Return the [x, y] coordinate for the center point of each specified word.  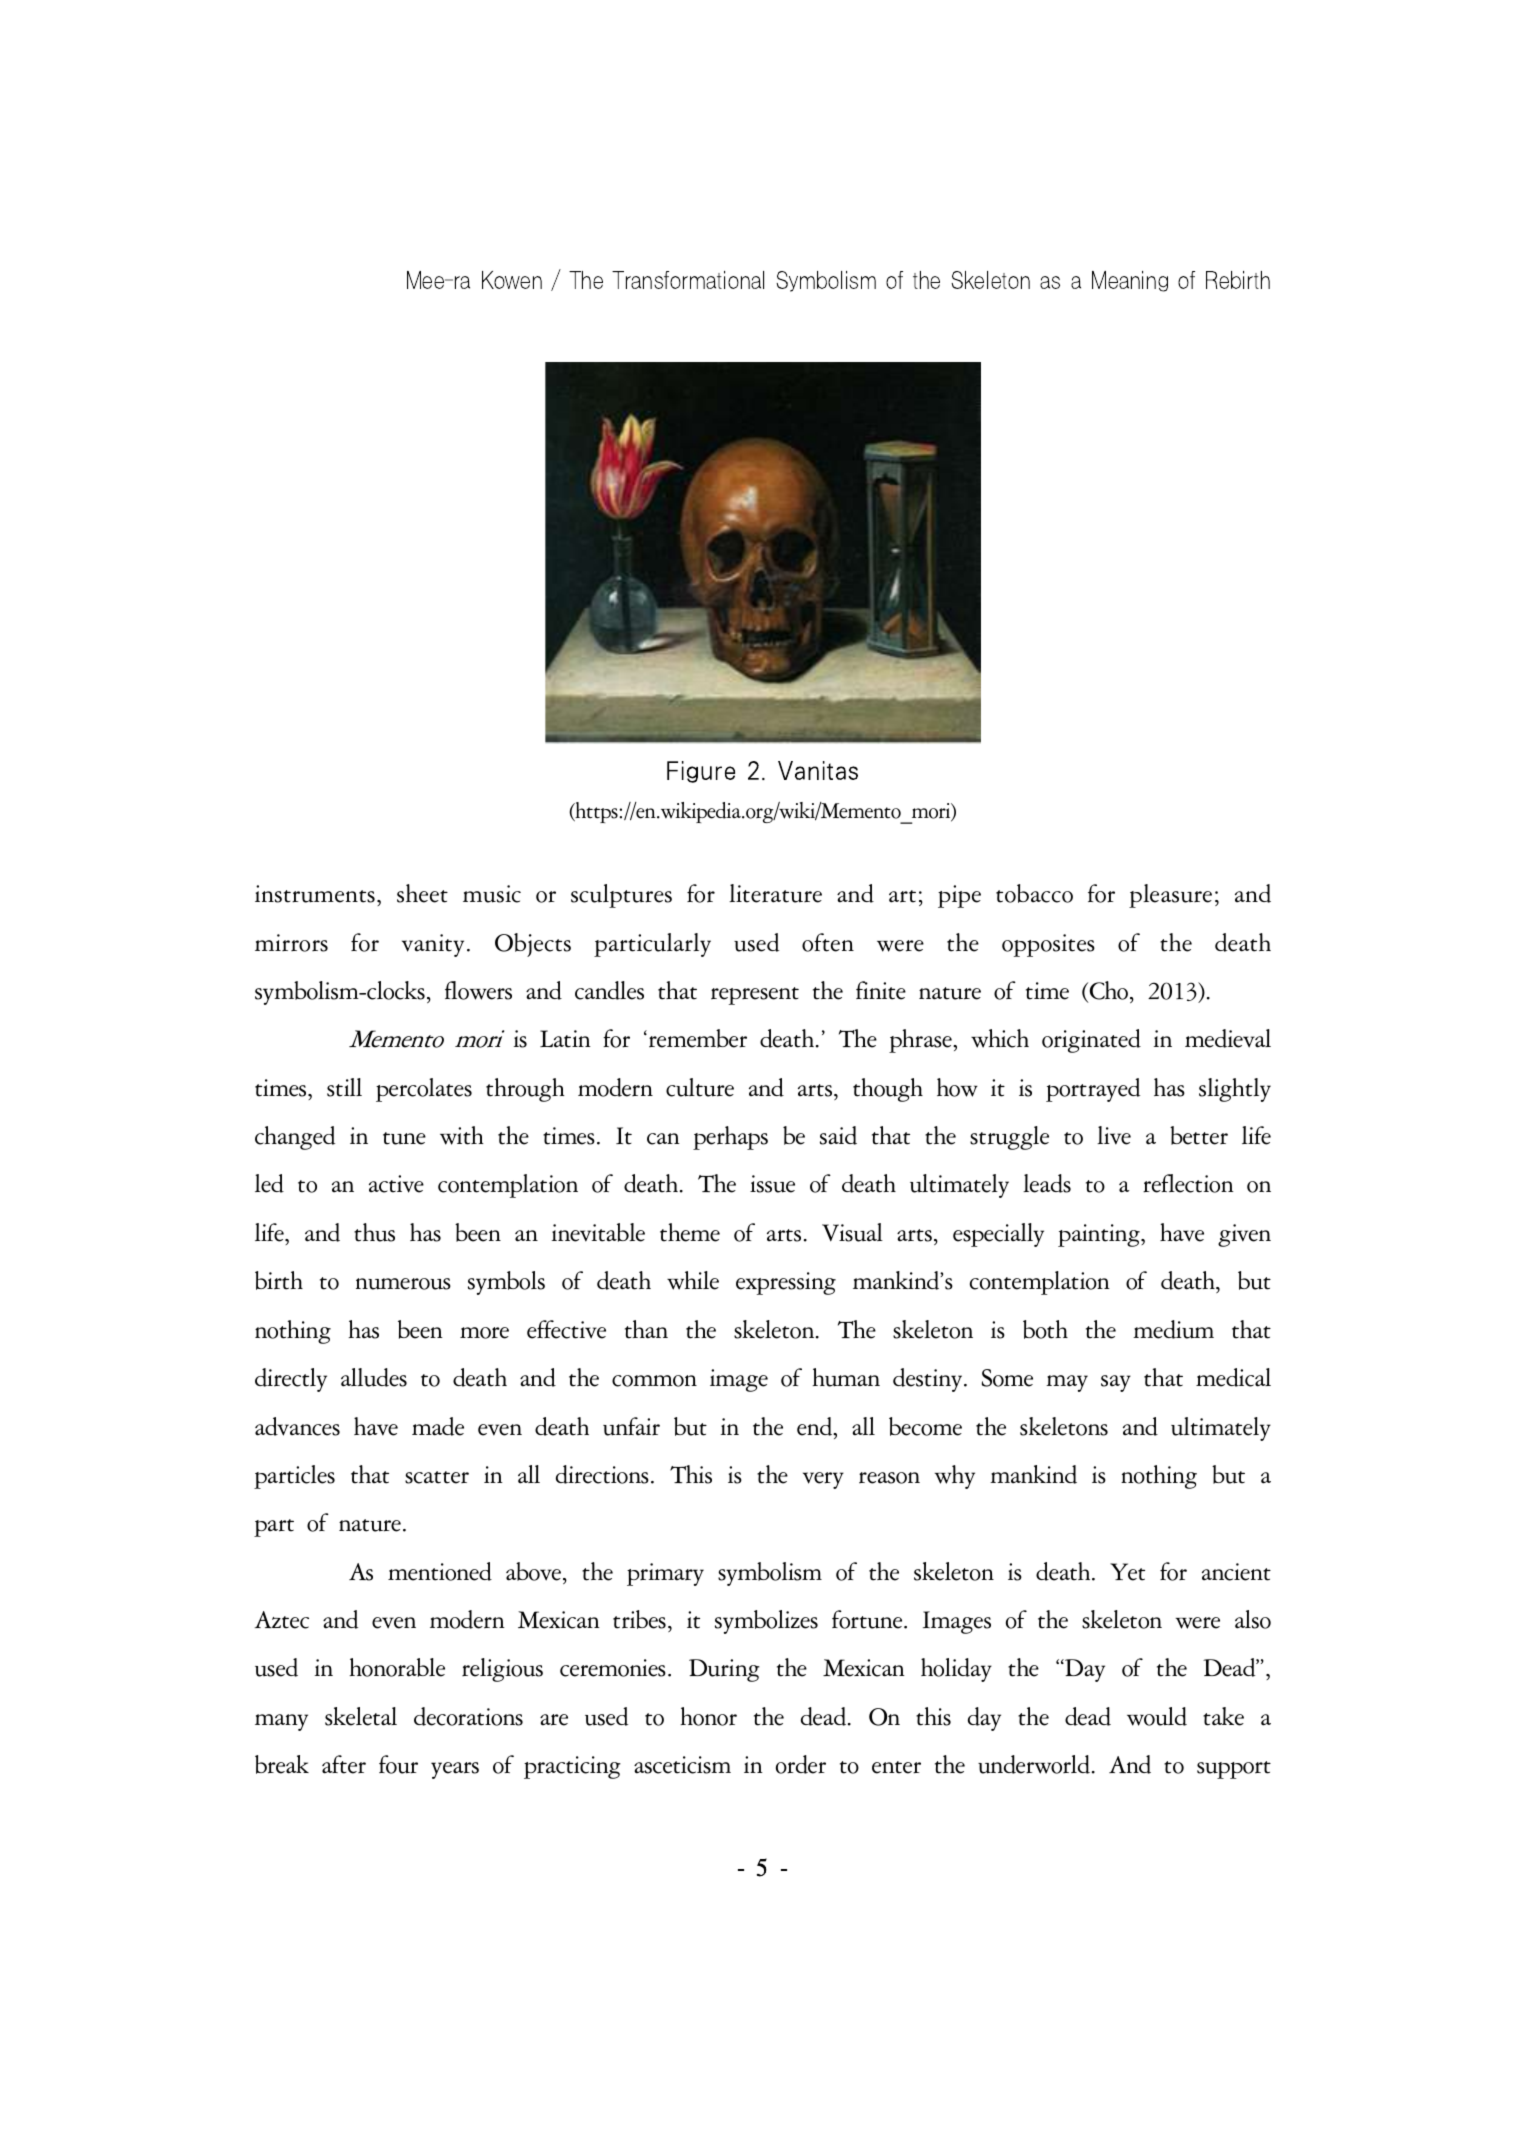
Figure [701, 772]
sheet [422, 893]
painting [1100, 1235]
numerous [403, 1284]
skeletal [361, 1716]
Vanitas [818, 770]
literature [775, 893]
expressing [786, 1283]
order [801, 1764]
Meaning [1130, 281]
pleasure [1170, 896]
